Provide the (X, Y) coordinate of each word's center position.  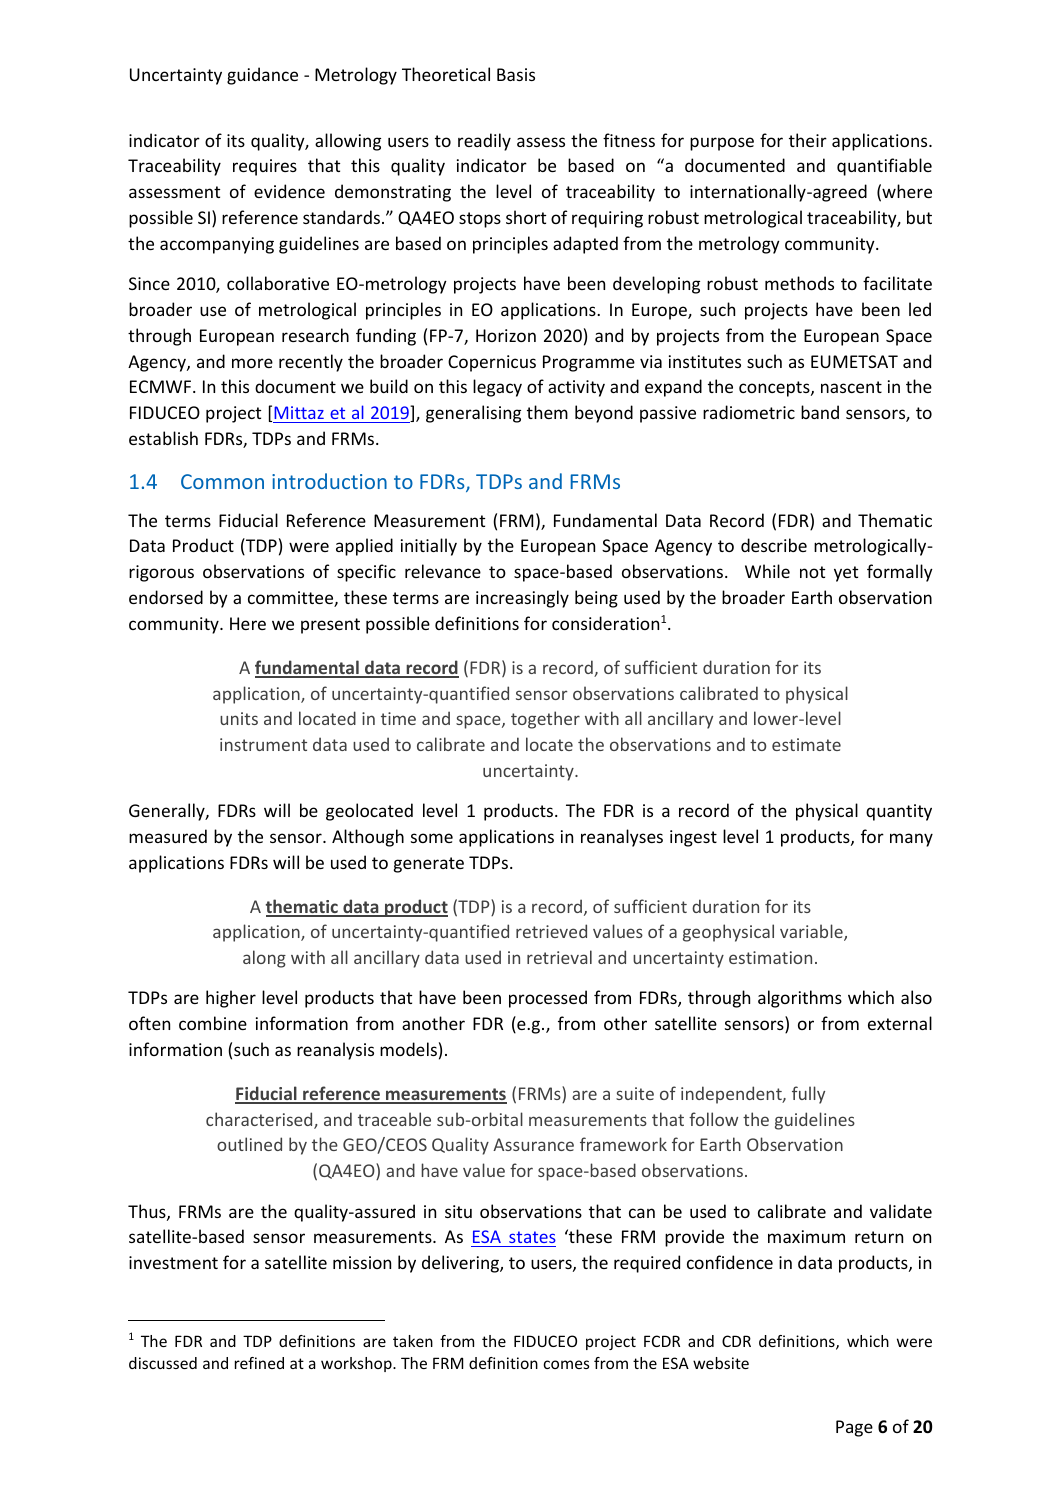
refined (259, 1363)
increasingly (522, 599)
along (264, 959)
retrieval (559, 957)
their (808, 140)
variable (812, 932)
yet (846, 574)
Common (222, 481)
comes (566, 1364)
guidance (262, 76)
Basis (516, 74)
